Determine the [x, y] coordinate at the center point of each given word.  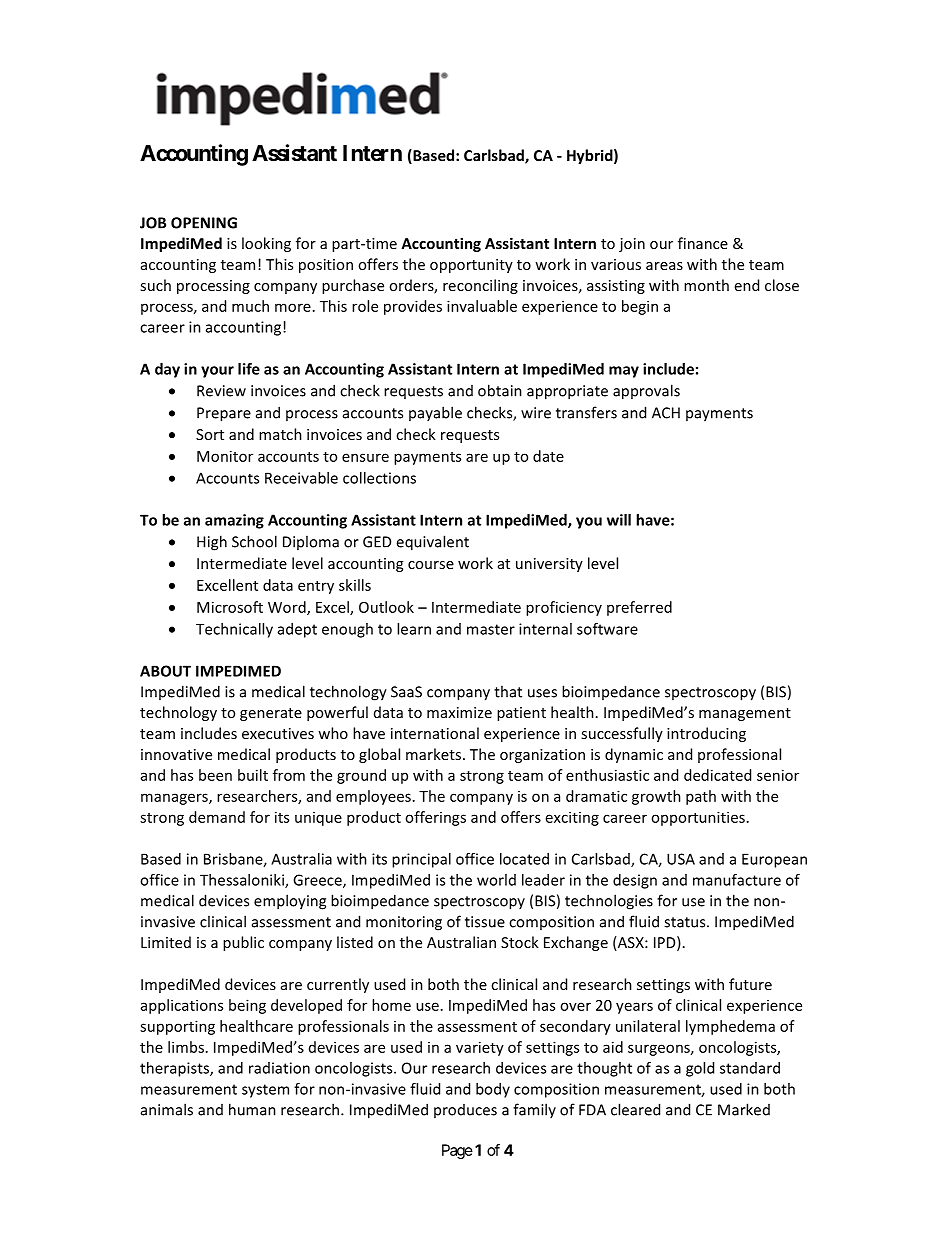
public [243, 943]
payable [435, 413]
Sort [210, 434]
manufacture [737, 880]
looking [266, 244]
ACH [666, 413]
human [252, 1109]
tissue [485, 922]
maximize [459, 712]
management [745, 714]
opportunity [471, 266]
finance [703, 243]
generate [271, 714]
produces [465, 1111]
